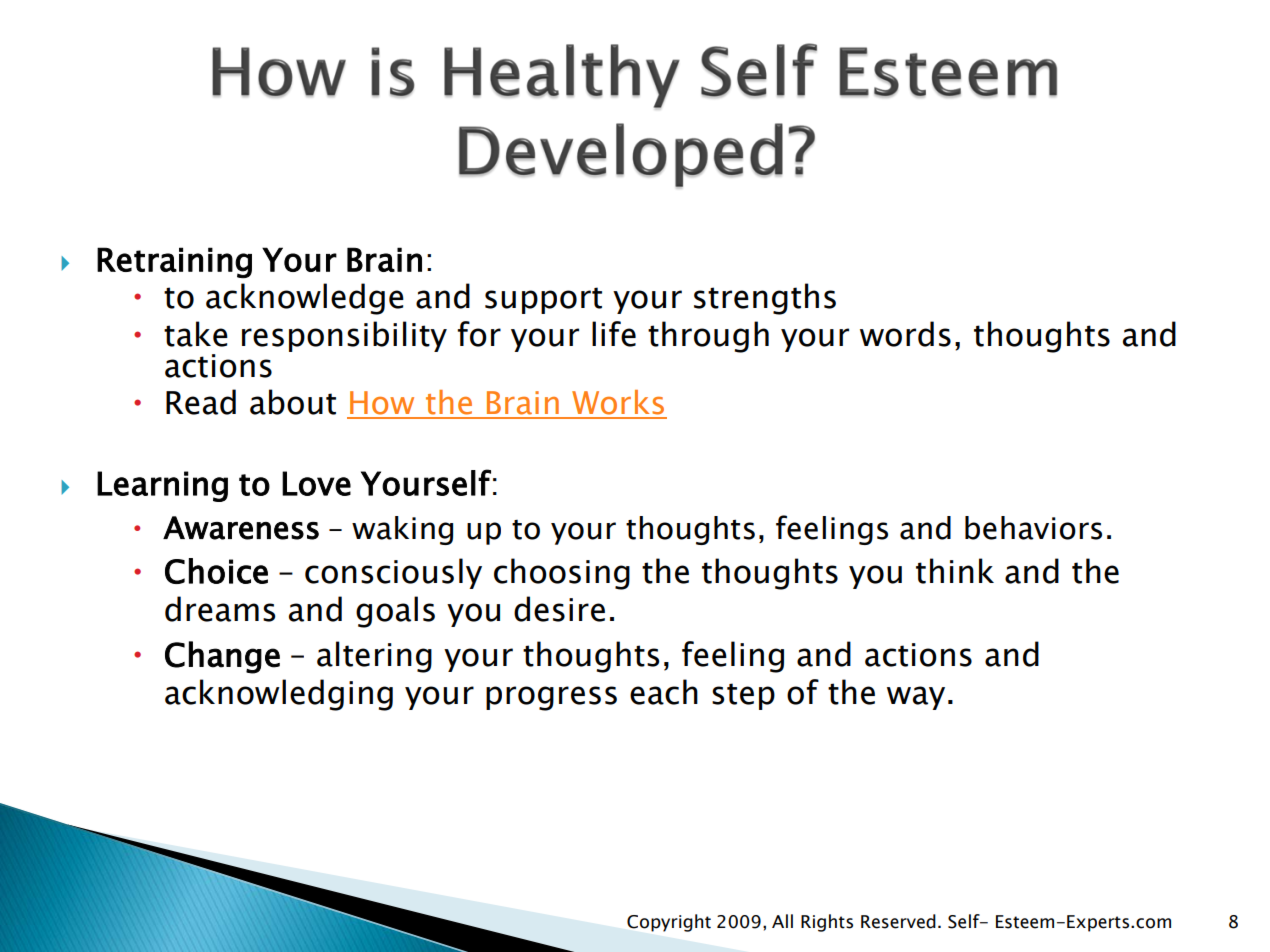 The width and height of the document is (1270, 952). I want to click on support, so click(543, 300).
